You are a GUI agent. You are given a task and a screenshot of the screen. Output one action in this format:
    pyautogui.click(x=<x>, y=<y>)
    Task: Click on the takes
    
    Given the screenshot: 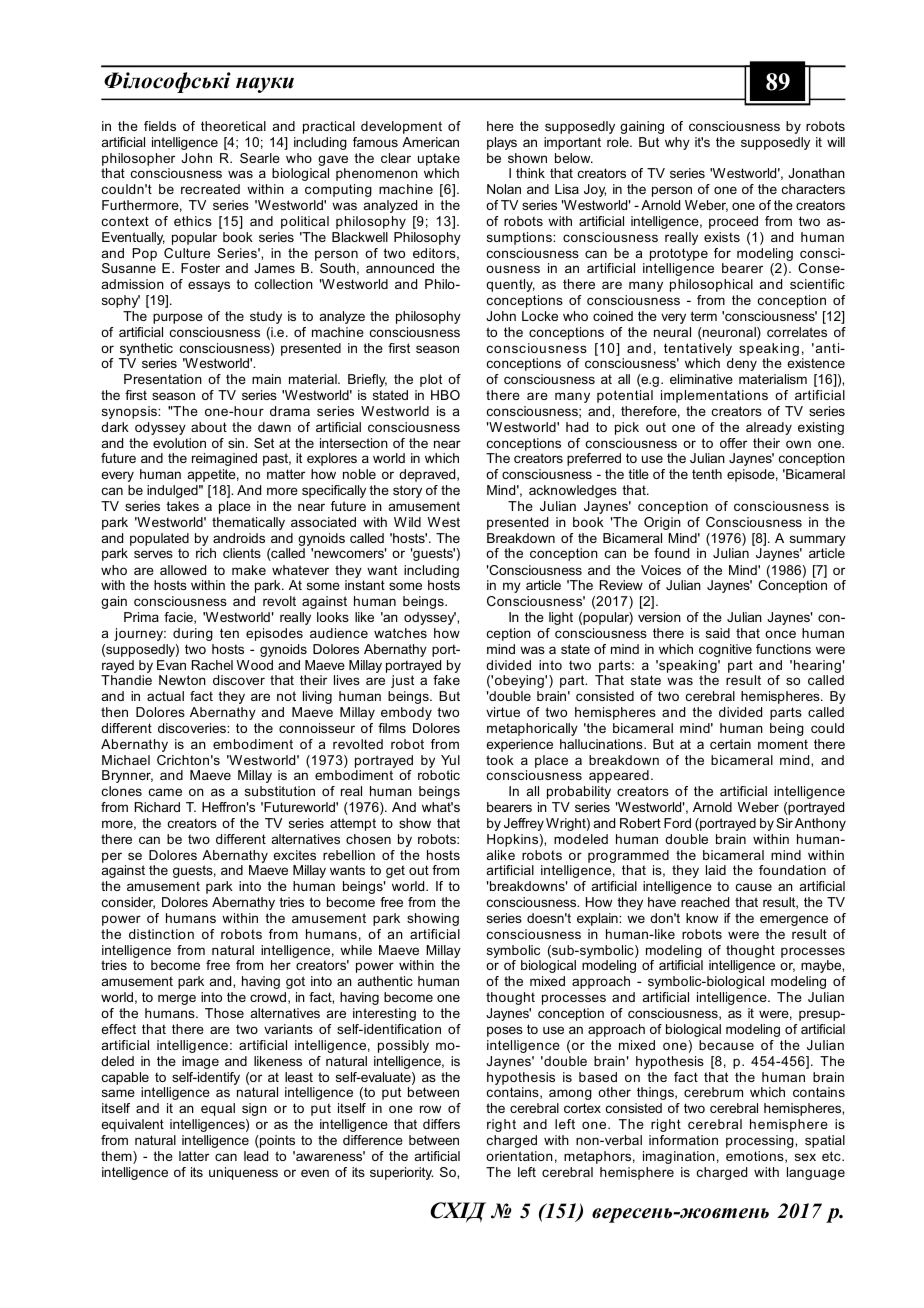 What is the action you would take?
    pyautogui.click(x=182, y=506)
